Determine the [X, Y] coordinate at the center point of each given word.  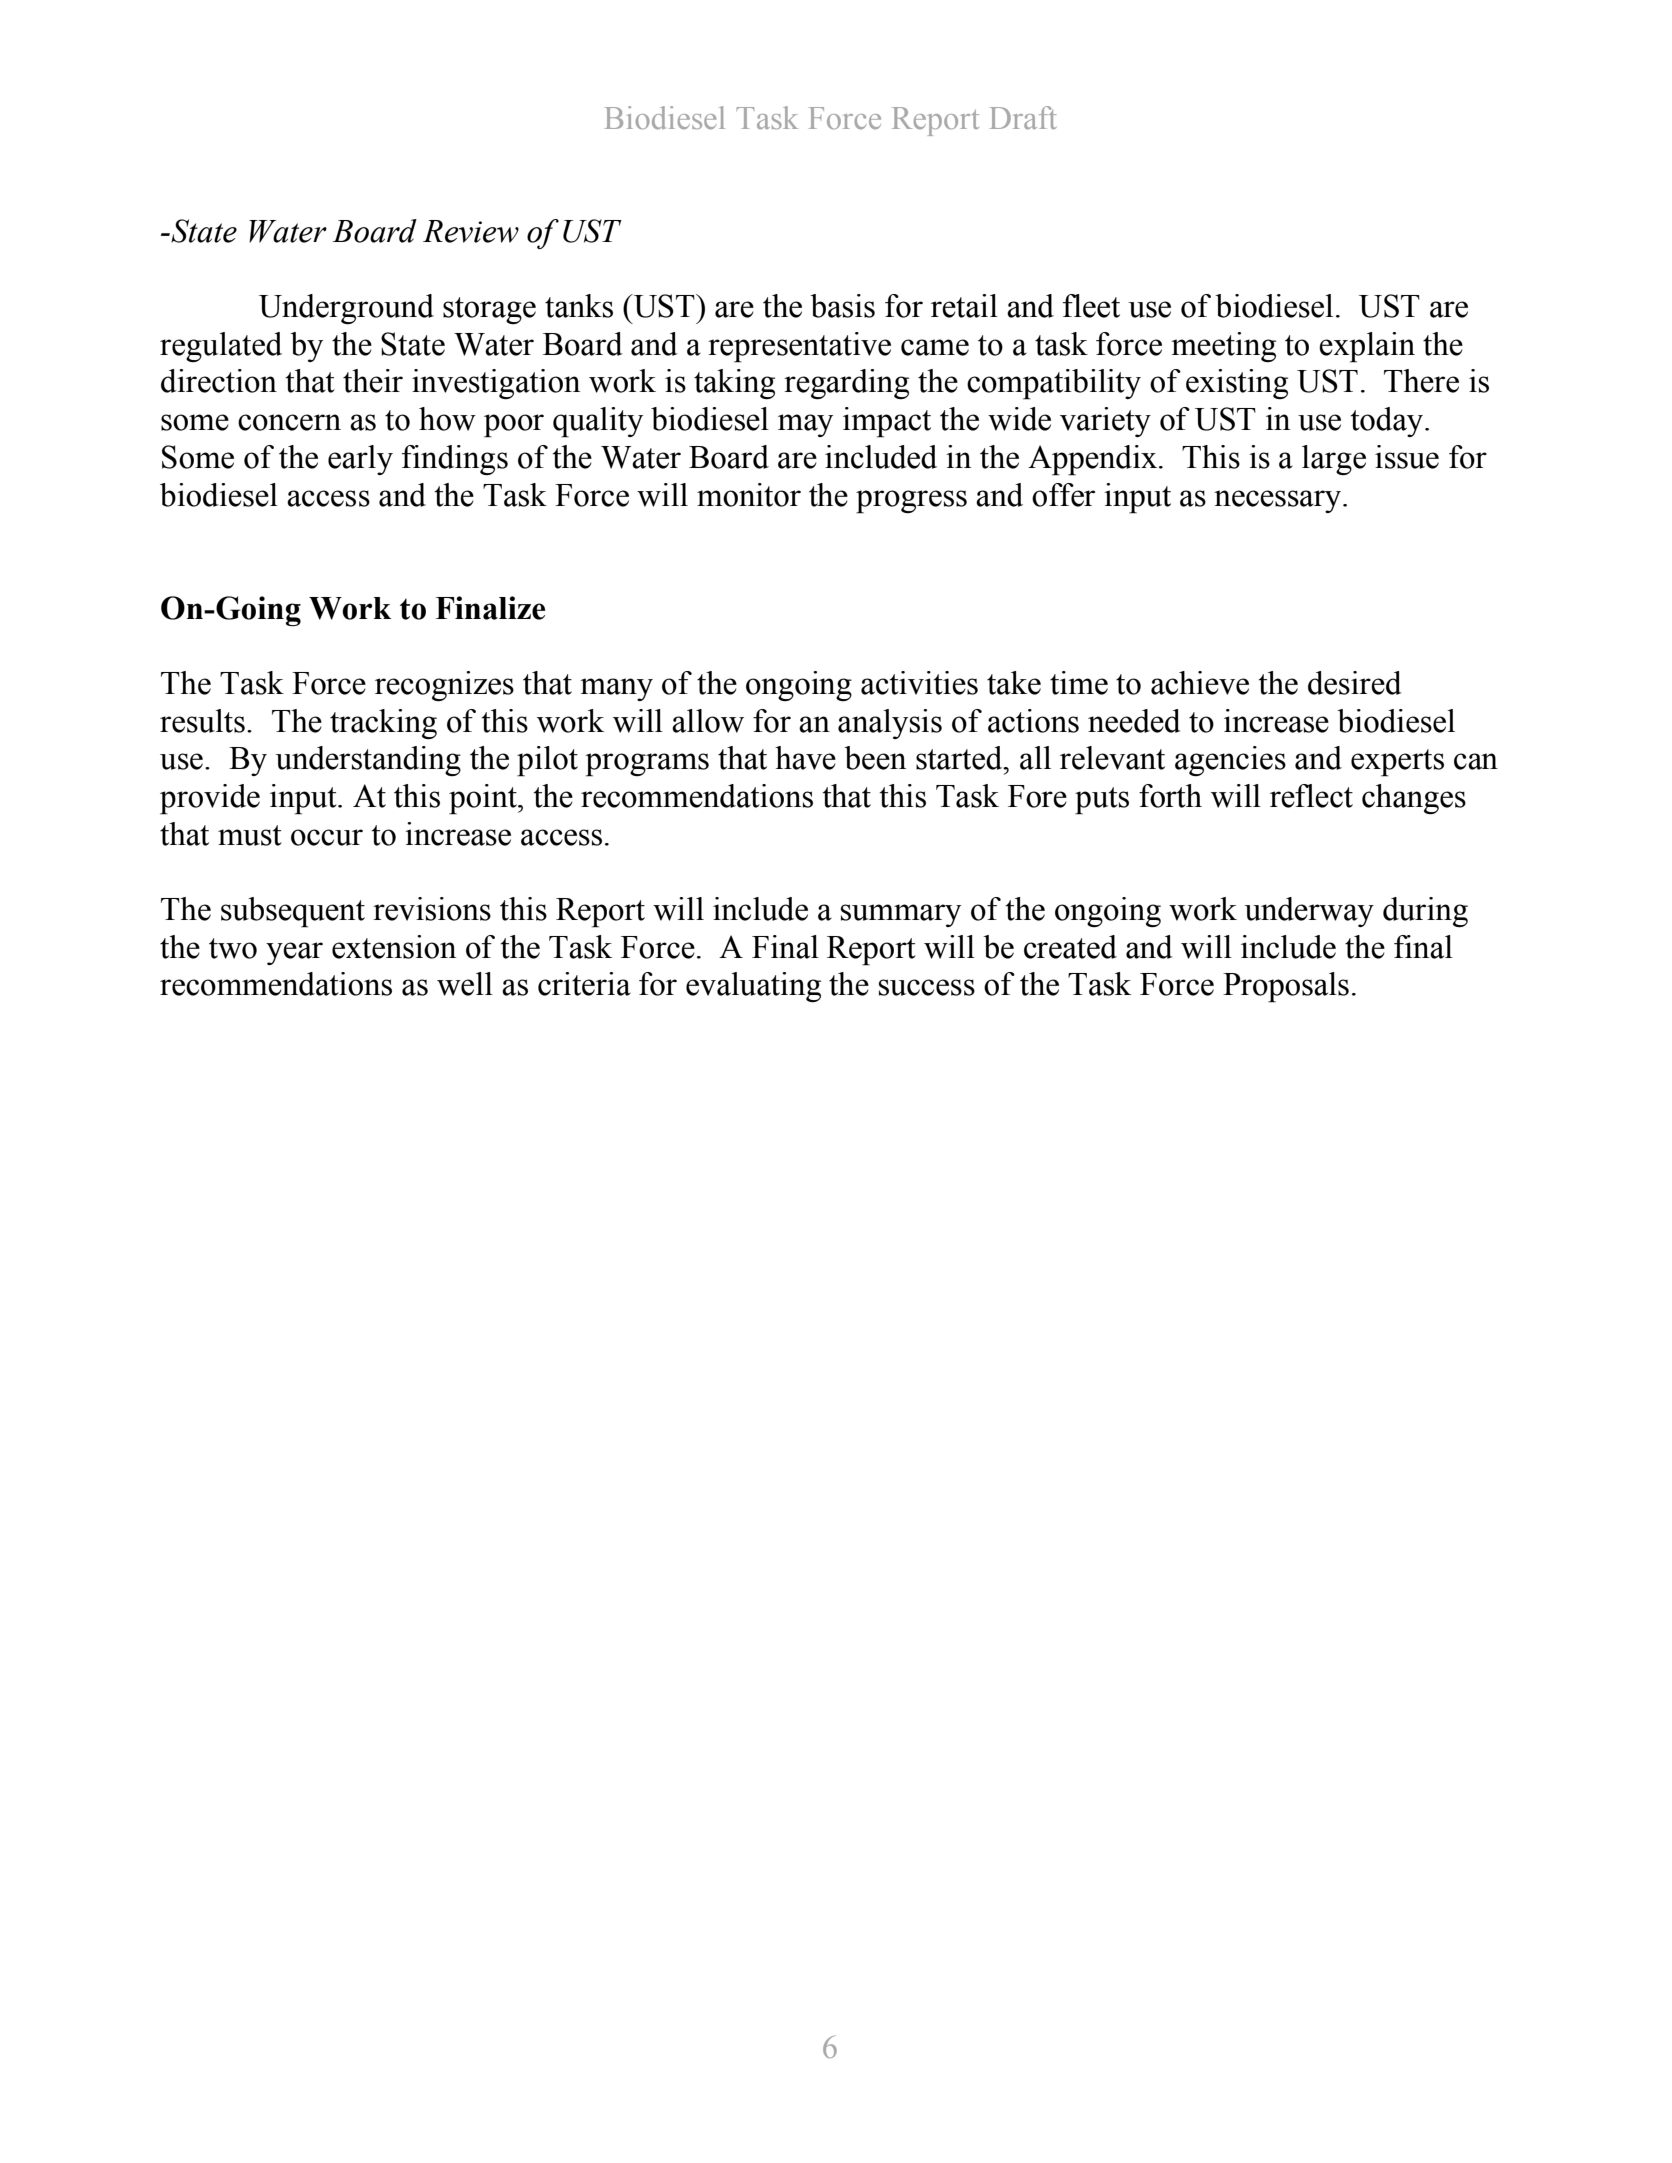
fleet [1091, 306]
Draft [1023, 117]
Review [471, 231]
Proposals [1286, 987]
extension [394, 947]
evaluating [753, 987]
